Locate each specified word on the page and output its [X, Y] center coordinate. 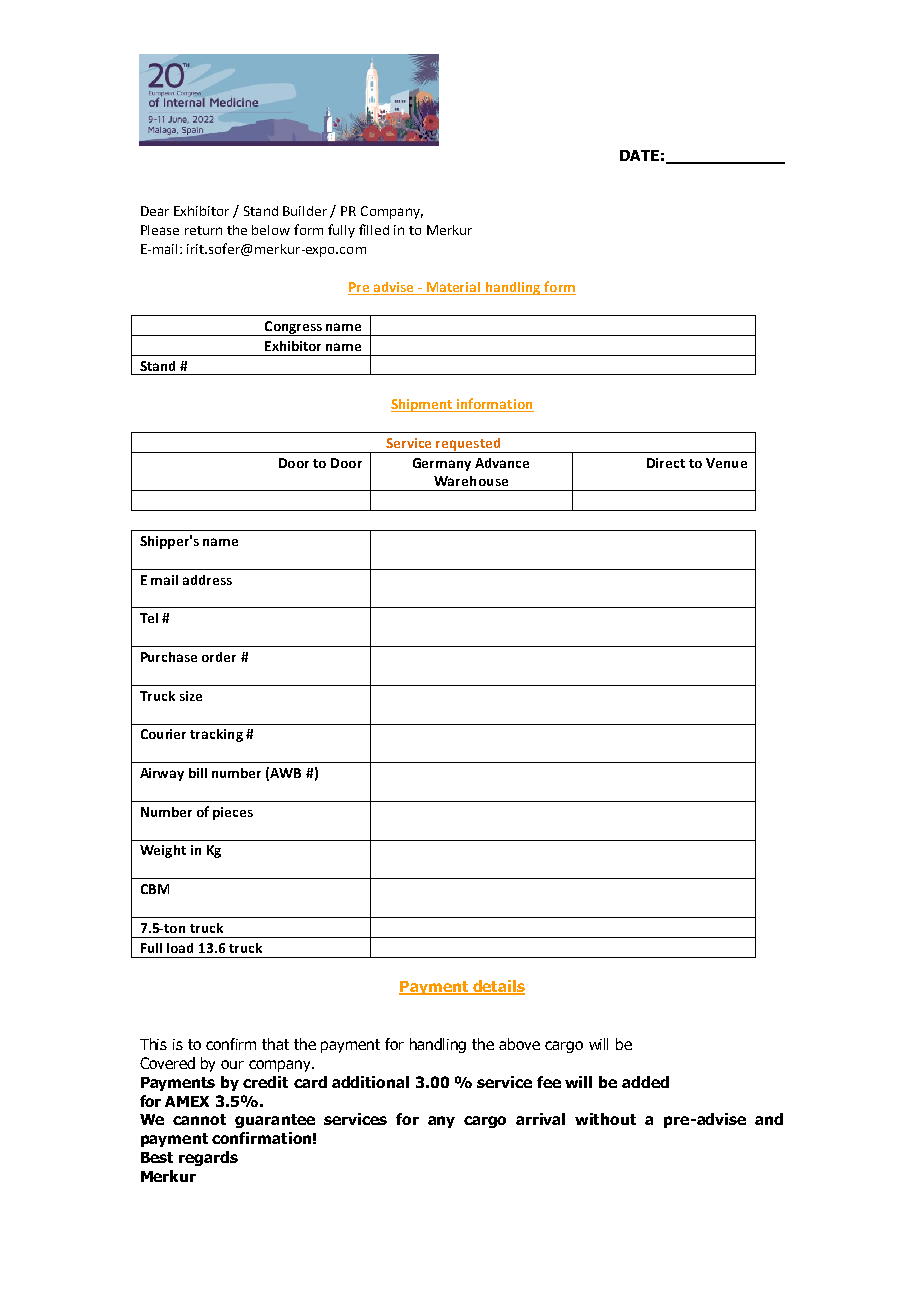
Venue [726, 463]
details [498, 987]
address [207, 580]
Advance [502, 463]
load [180, 948]
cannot [199, 1119]
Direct [666, 463]
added [645, 1082]
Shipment [423, 405]
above [519, 1044]
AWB [285, 773]
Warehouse [471, 481]
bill [198, 773]
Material [454, 288]
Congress [293, 328]
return [203, 230]
